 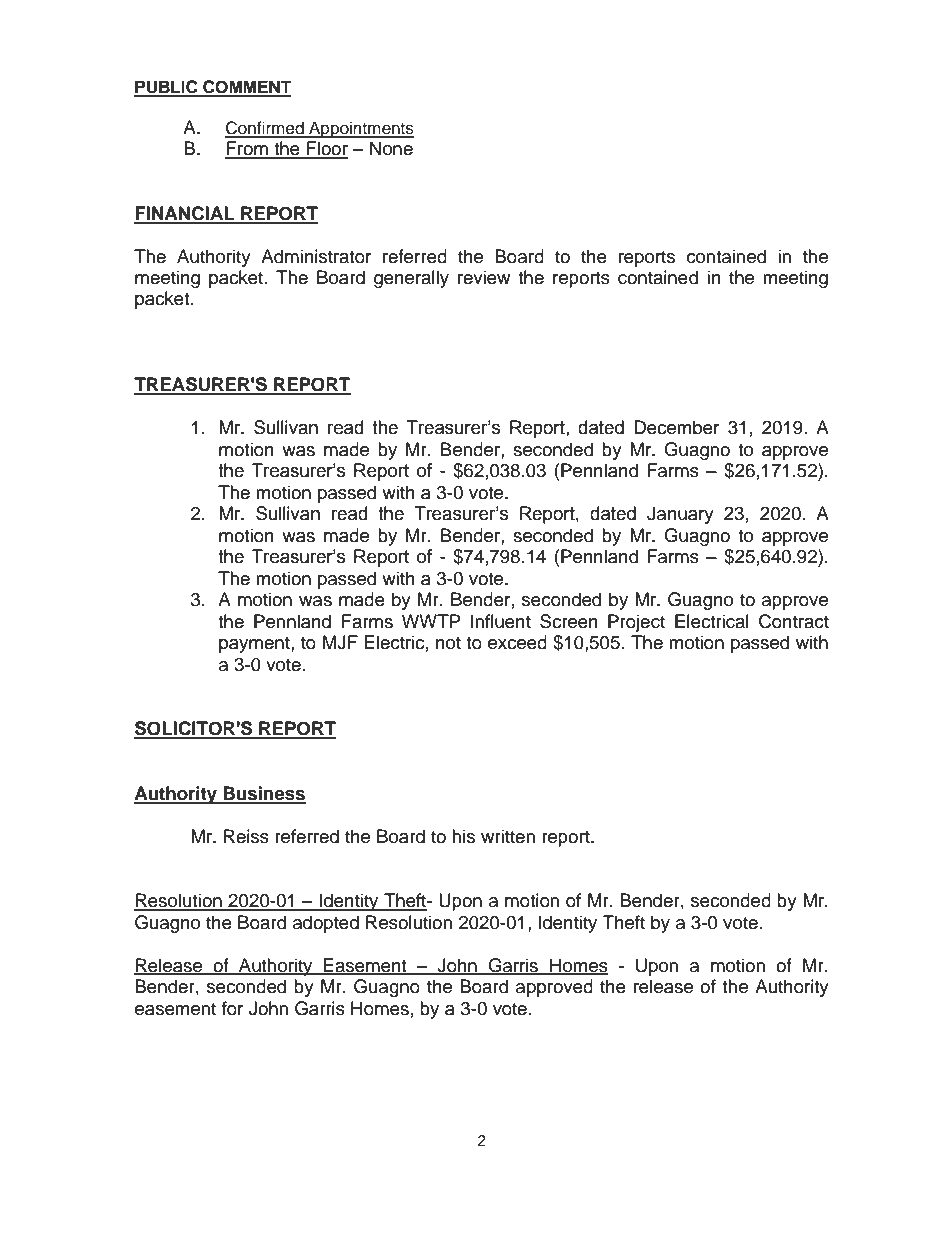 What do you see at coordinates (411, 279) in the page?
I see `generally` at bounding box center [411, 279].
